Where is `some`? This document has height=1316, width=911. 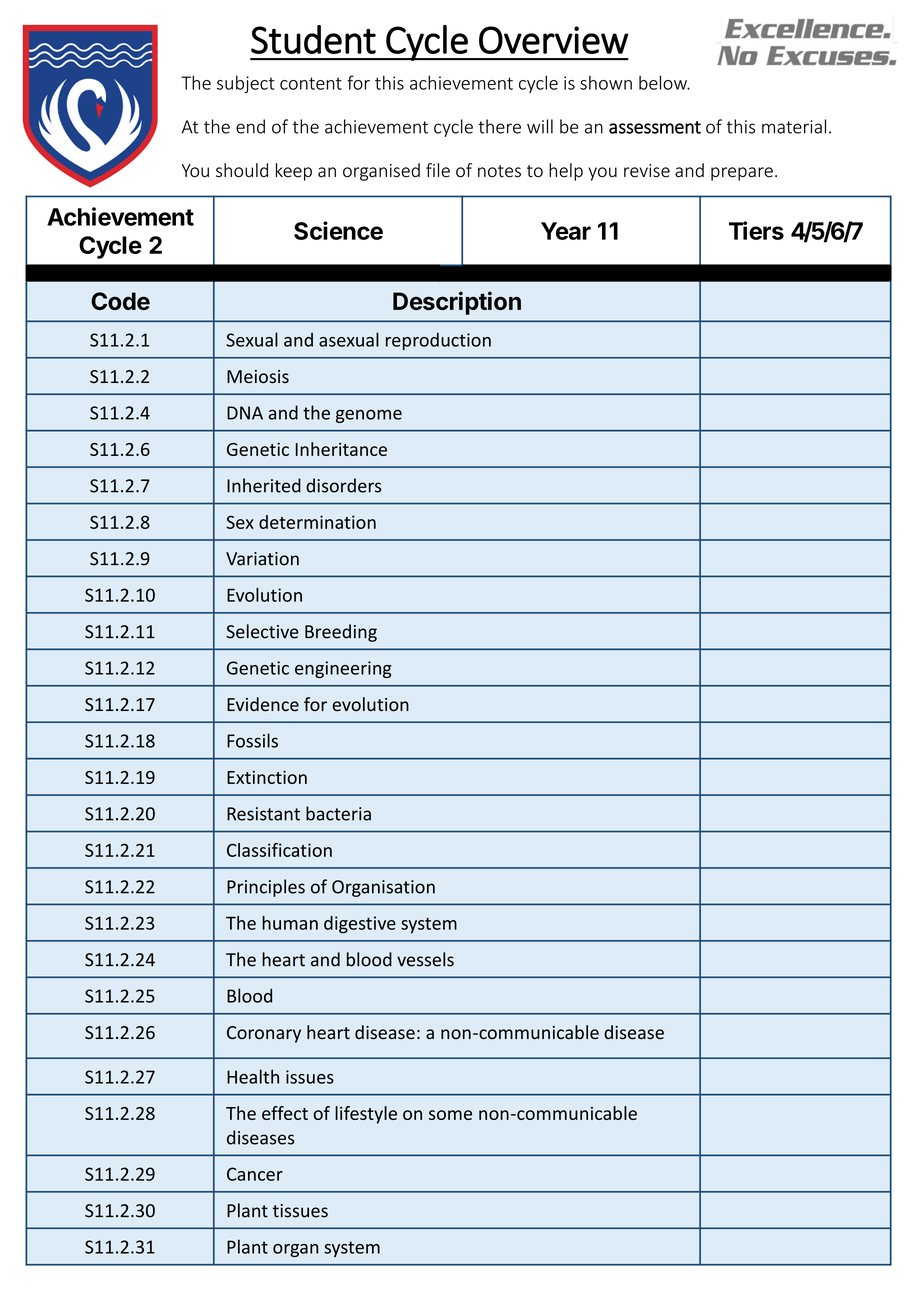
some is located at coordinates (450, 1115).
